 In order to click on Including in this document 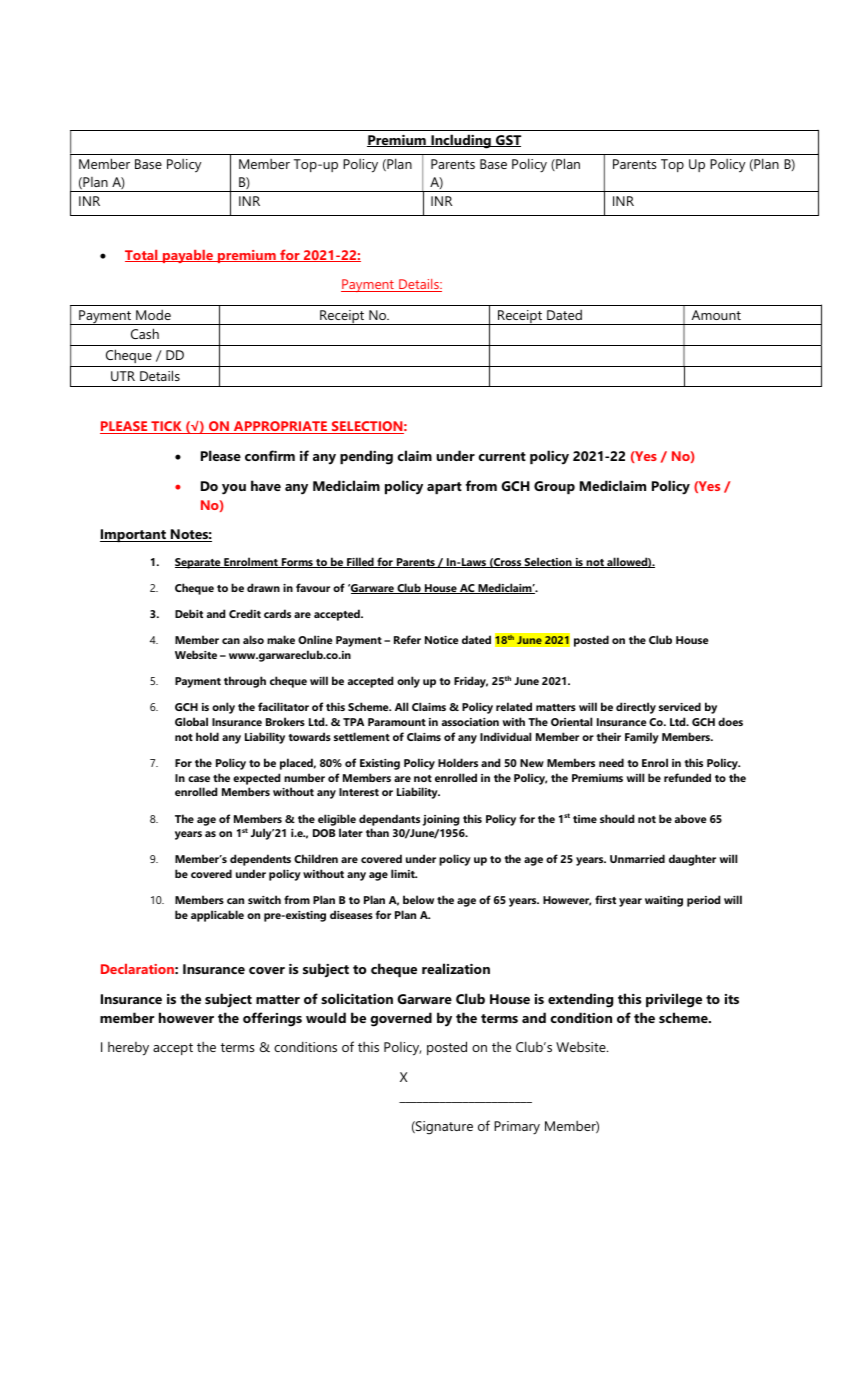, I will do `click(461, 141)`.
